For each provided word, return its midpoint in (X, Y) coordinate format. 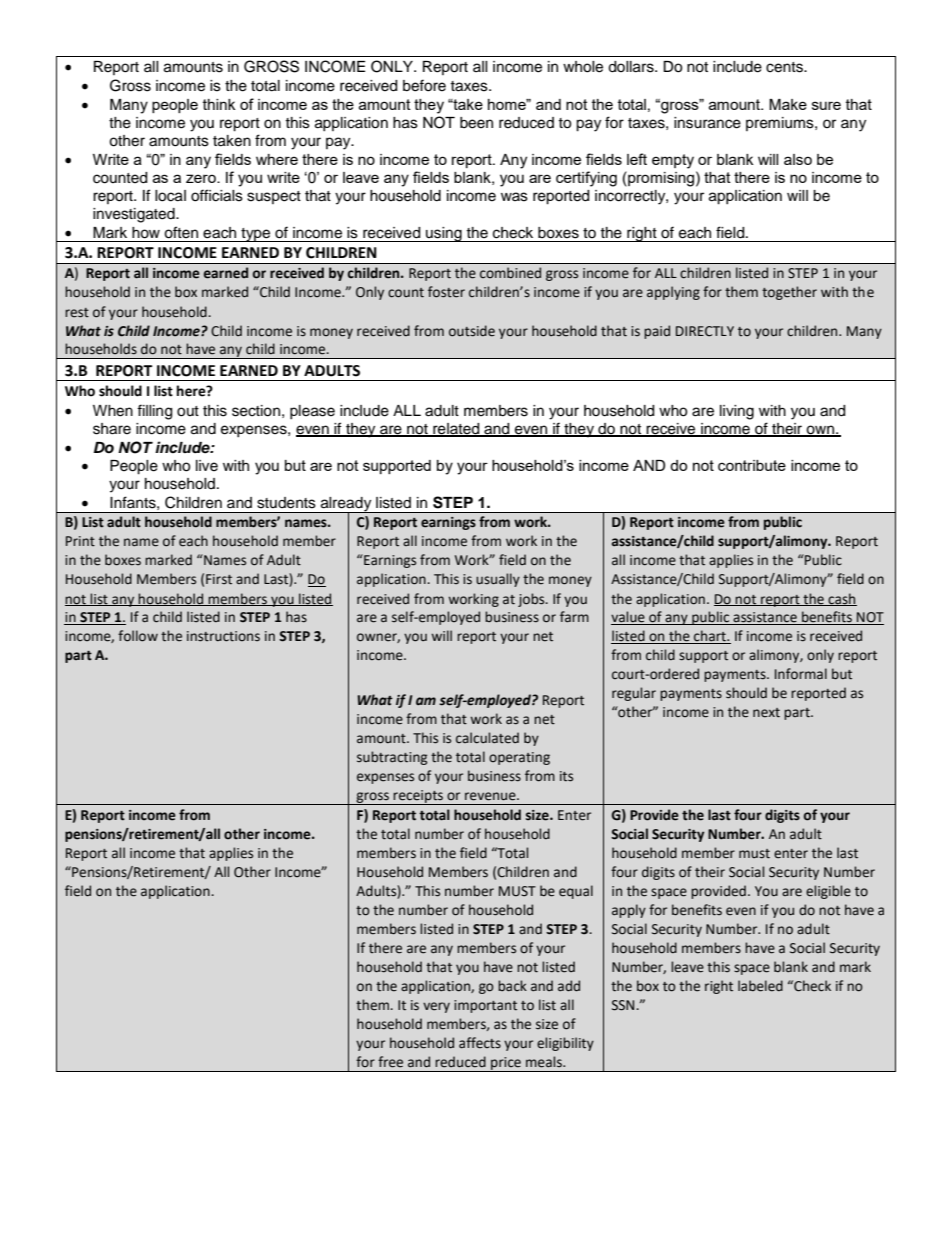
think (219, 104)
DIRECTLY (705, 331)
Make (788, 104)
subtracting (392, 758)
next (766, 713)
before (424, 85)
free (390, 1062)
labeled (760, 986)
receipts (418, 797)
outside (472, 331)
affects (480, 1043)
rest (77, 313)
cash (841, 599)
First (219, 579)
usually (498, 580)
